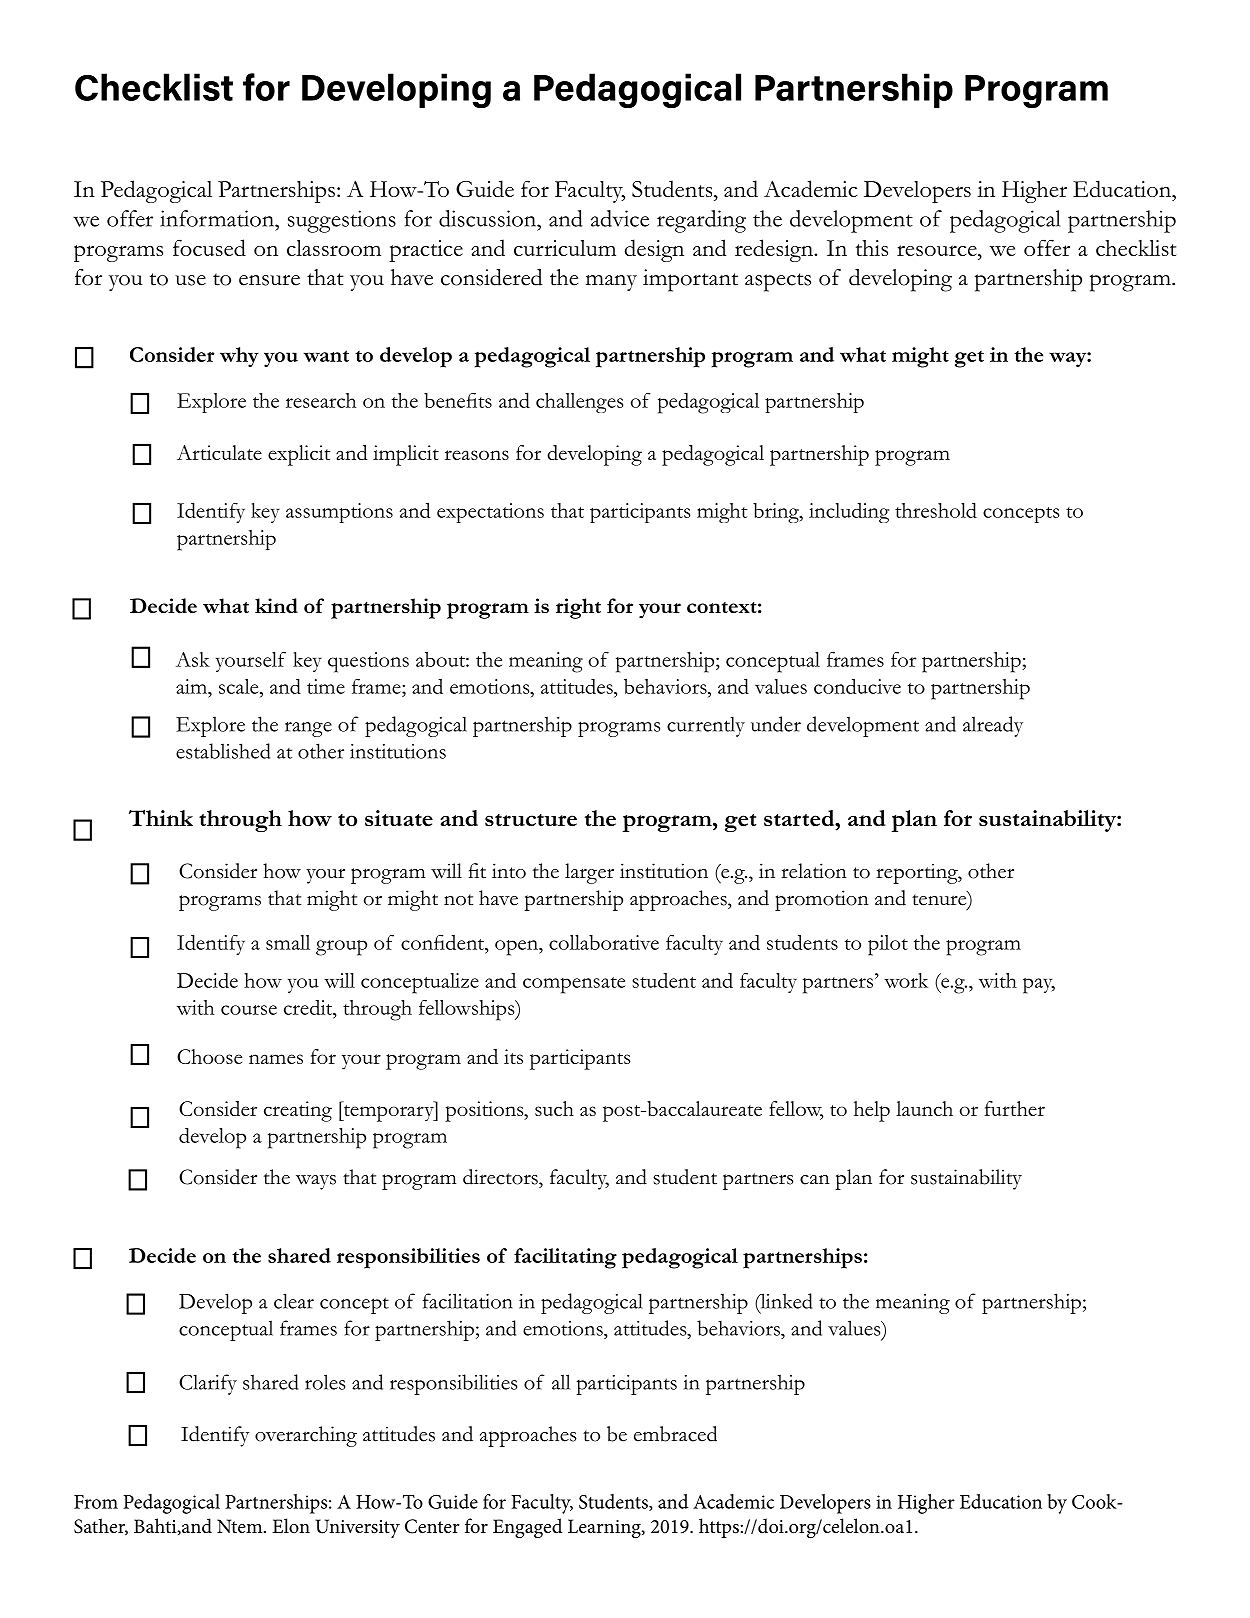  I want to click on curriculum, so click(565, 248).
